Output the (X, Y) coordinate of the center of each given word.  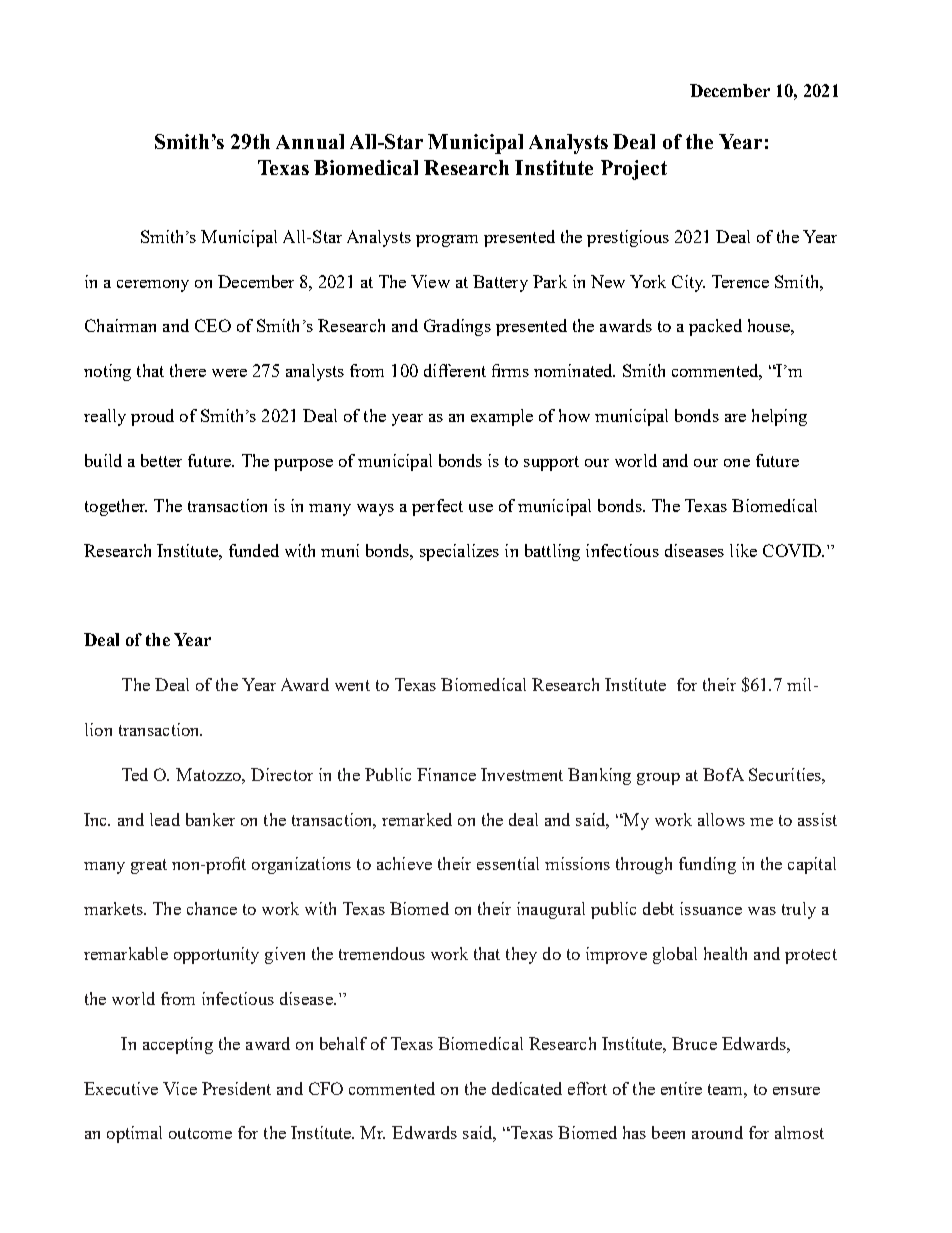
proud (152, 417)
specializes (459, 552)
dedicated (527, 1088)
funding (707, 865)
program (447, 241)
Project (634, 170)
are (735, 418)
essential (508, 863)
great (149, 866)
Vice (180, 1088)
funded (254, 550)
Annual (310, 141)
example (502, 417)
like (743, 550)
